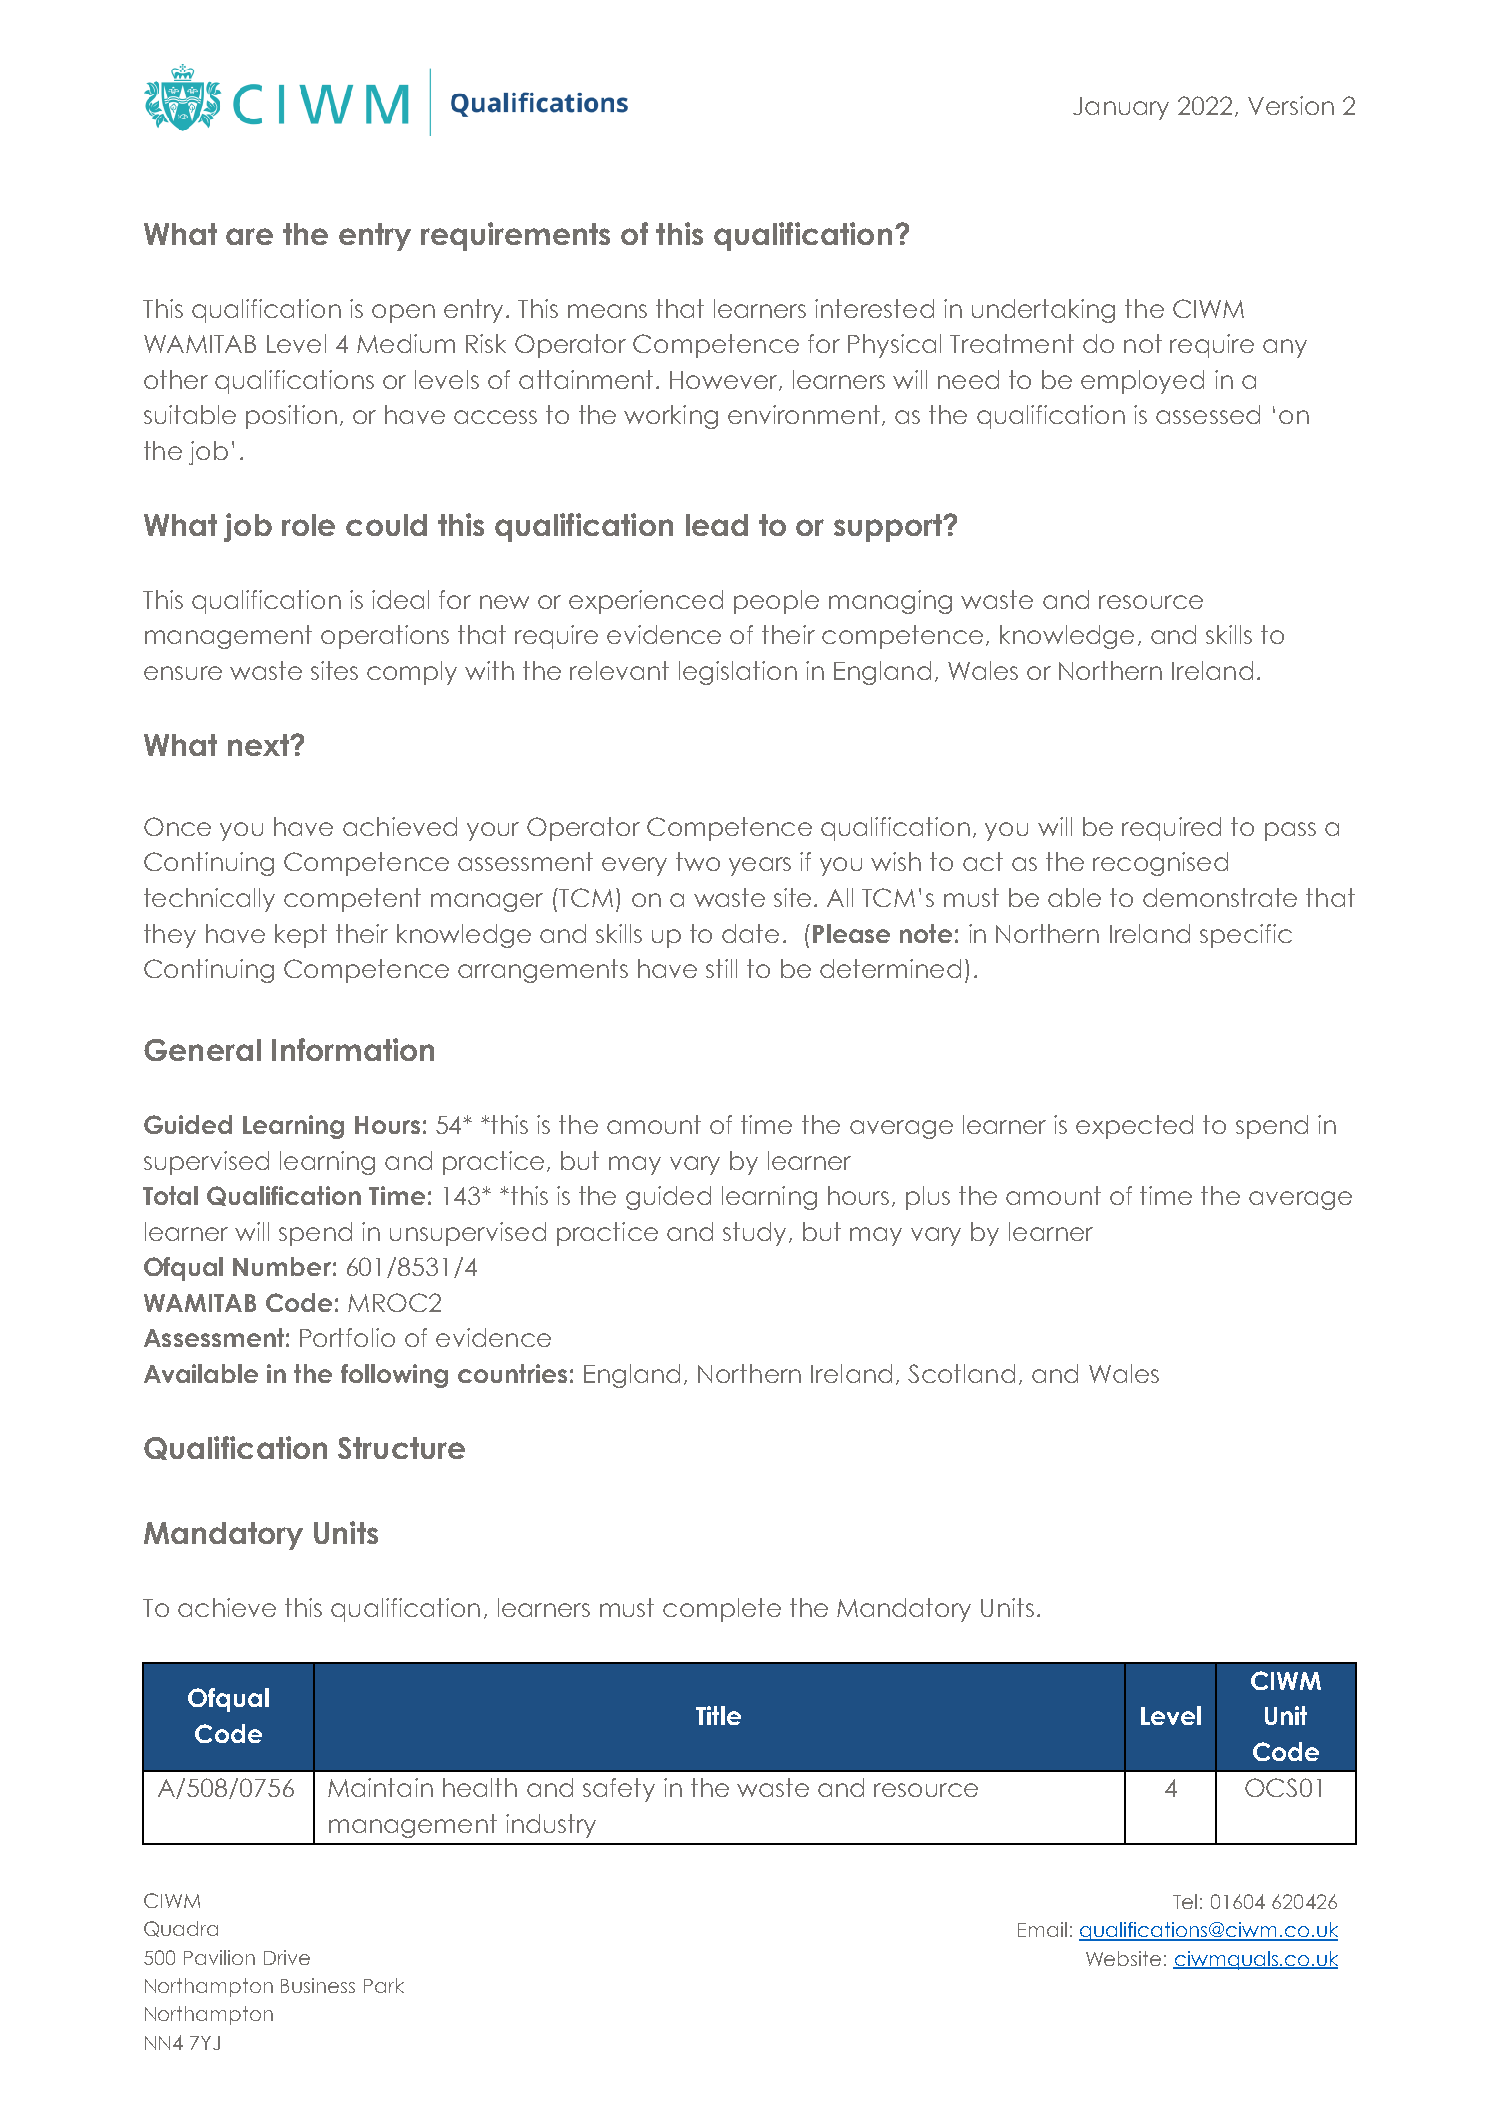  What do you see at coordinates (287, 1957) in the screenshot?
I see `Drive` at bounding box center [287, 1957].
